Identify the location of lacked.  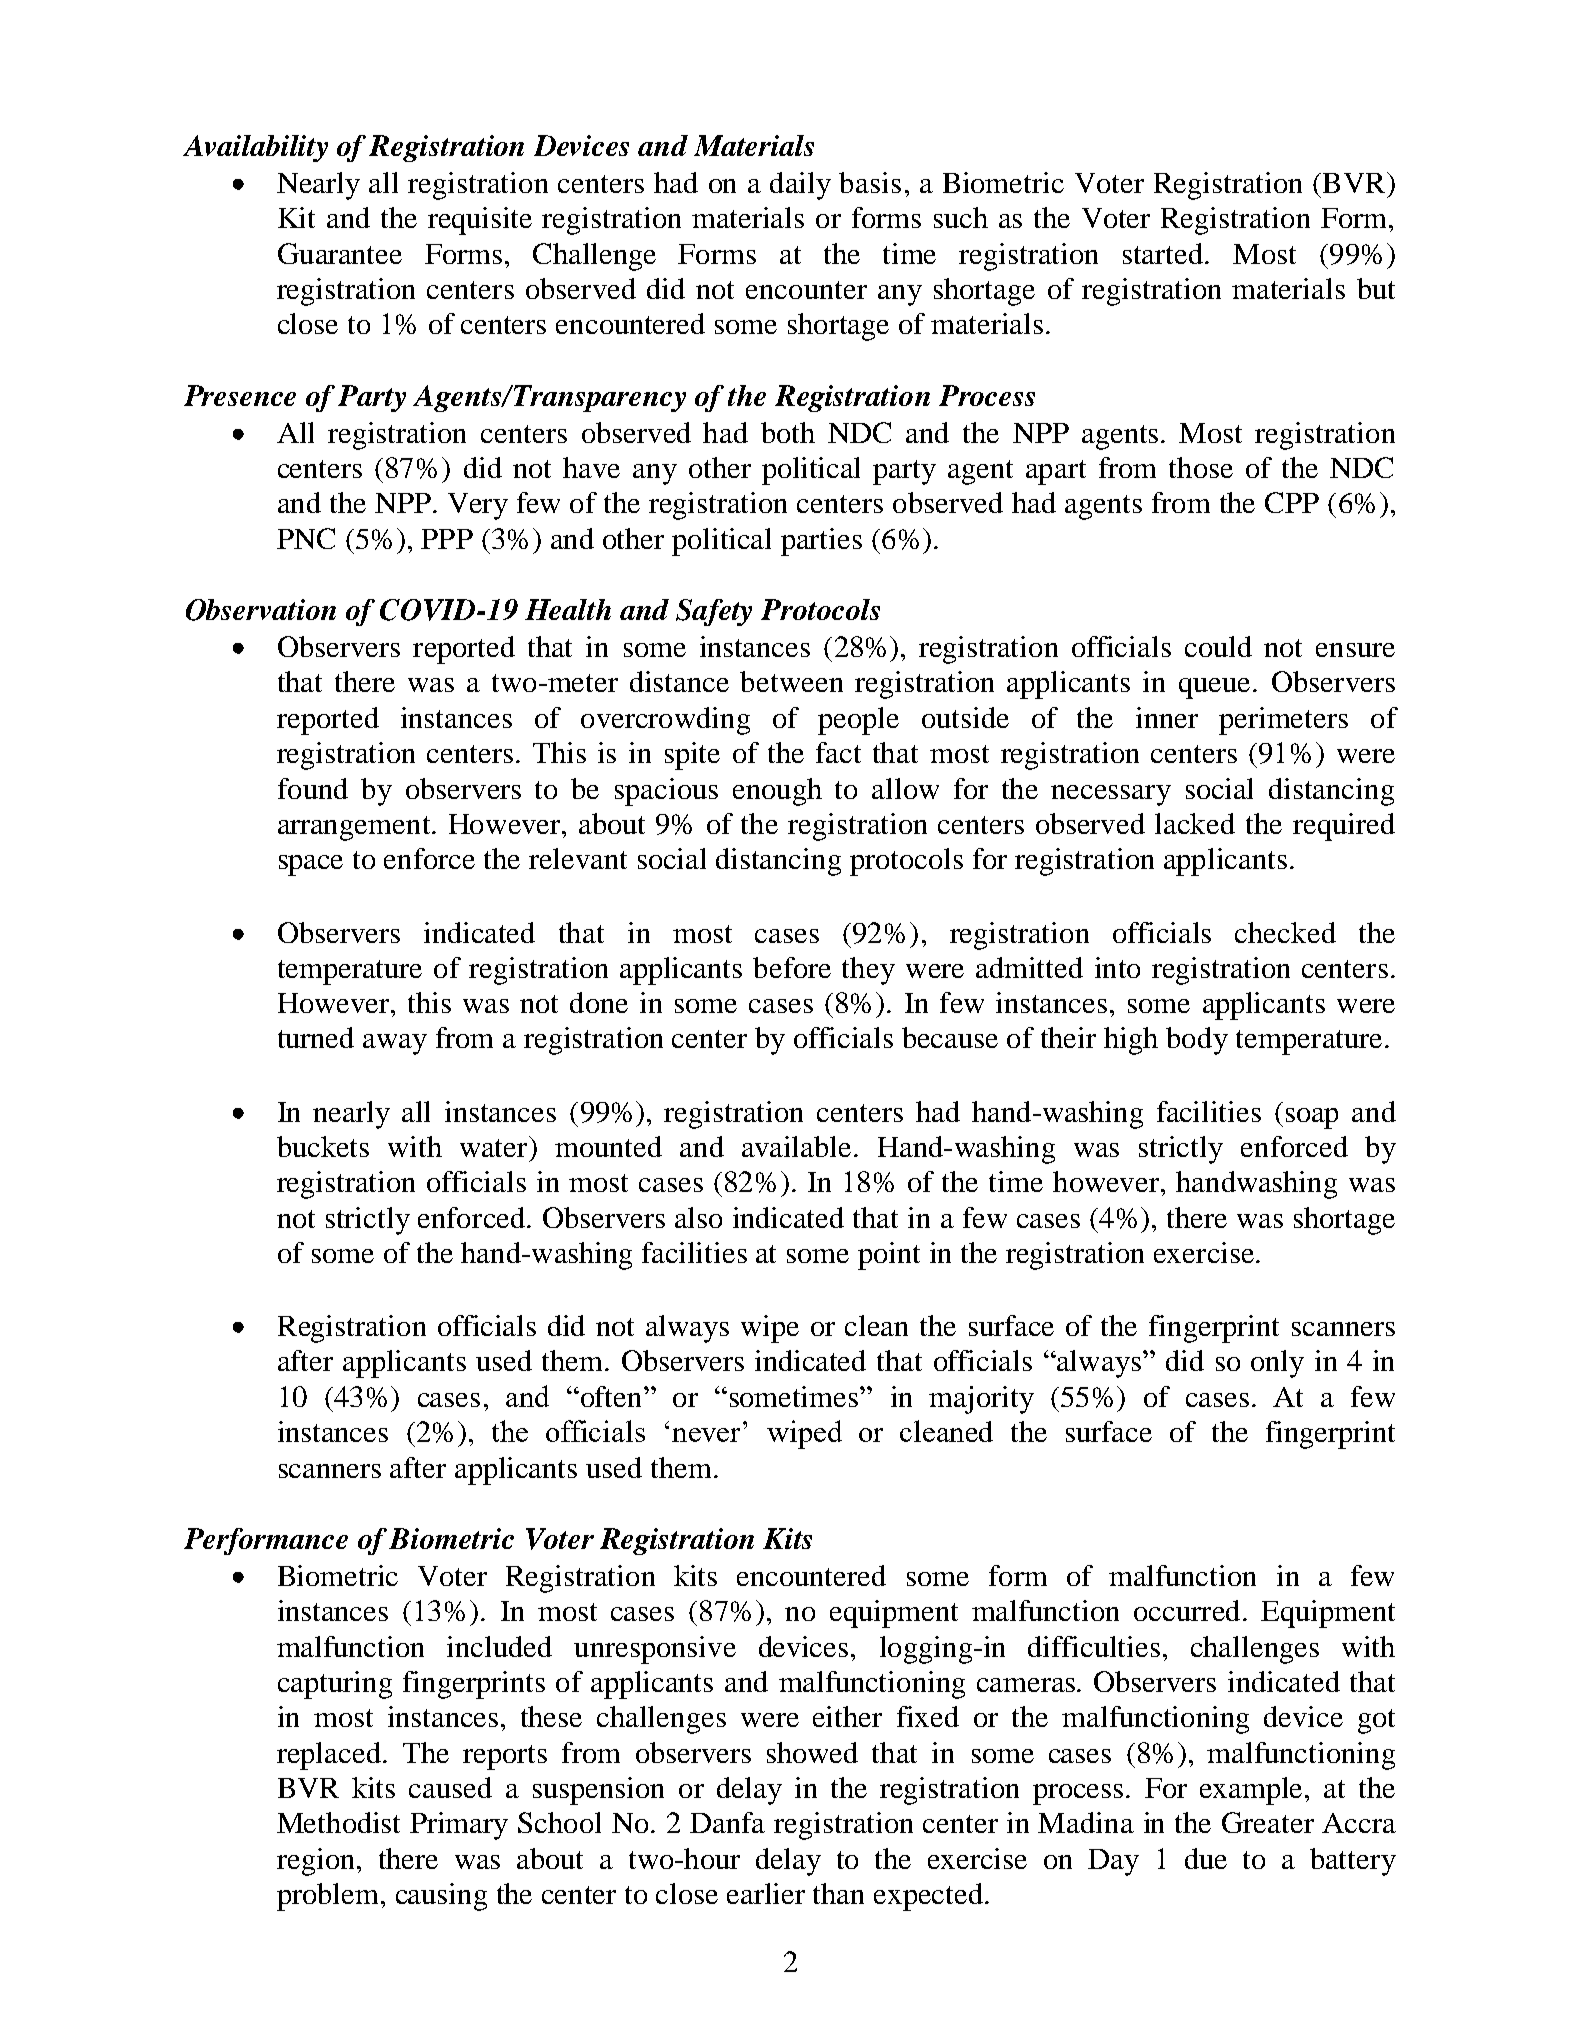
(1195, 823).
